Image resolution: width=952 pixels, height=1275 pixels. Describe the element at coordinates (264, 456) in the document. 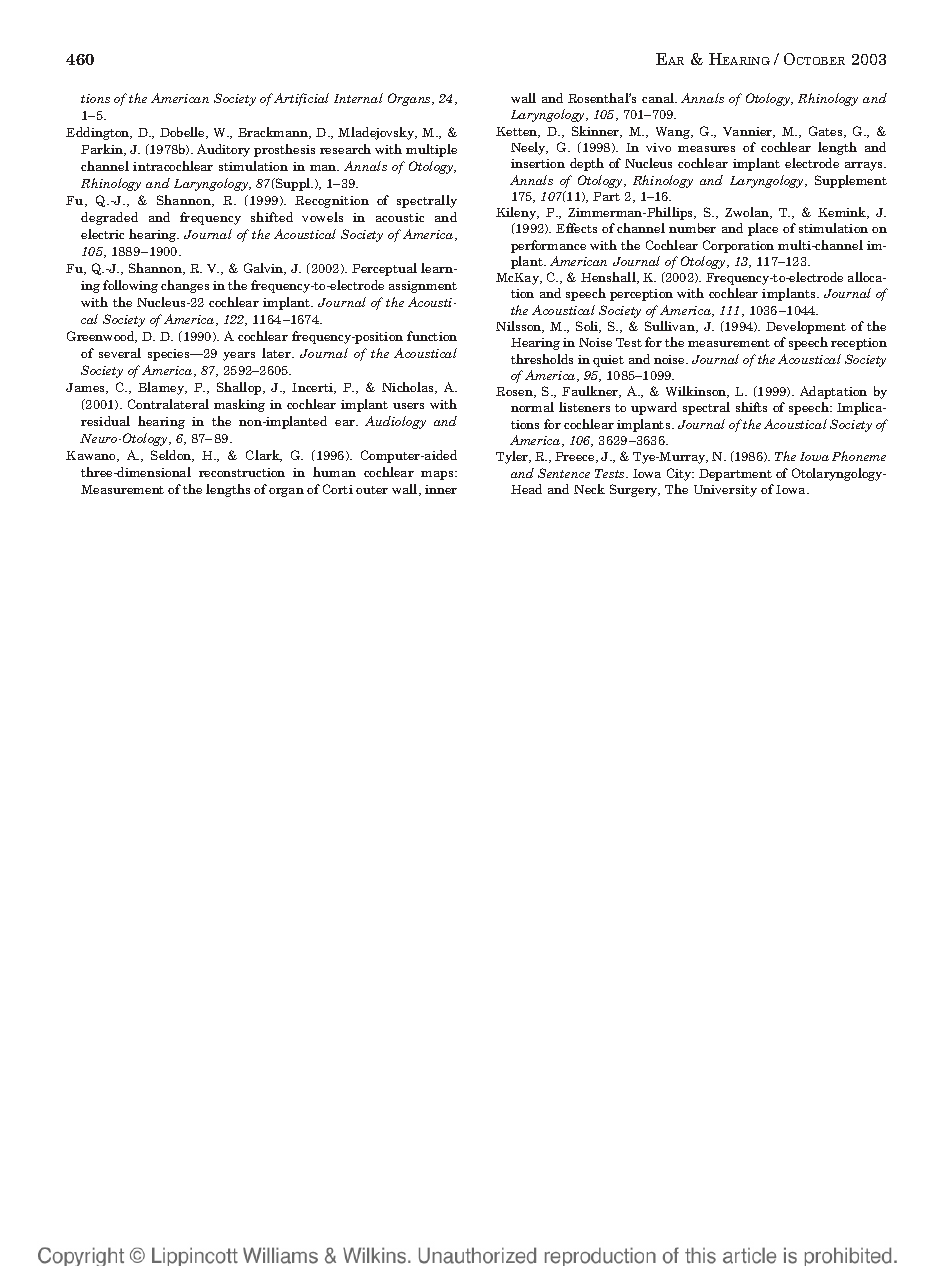

I see `Clark` at that location.
